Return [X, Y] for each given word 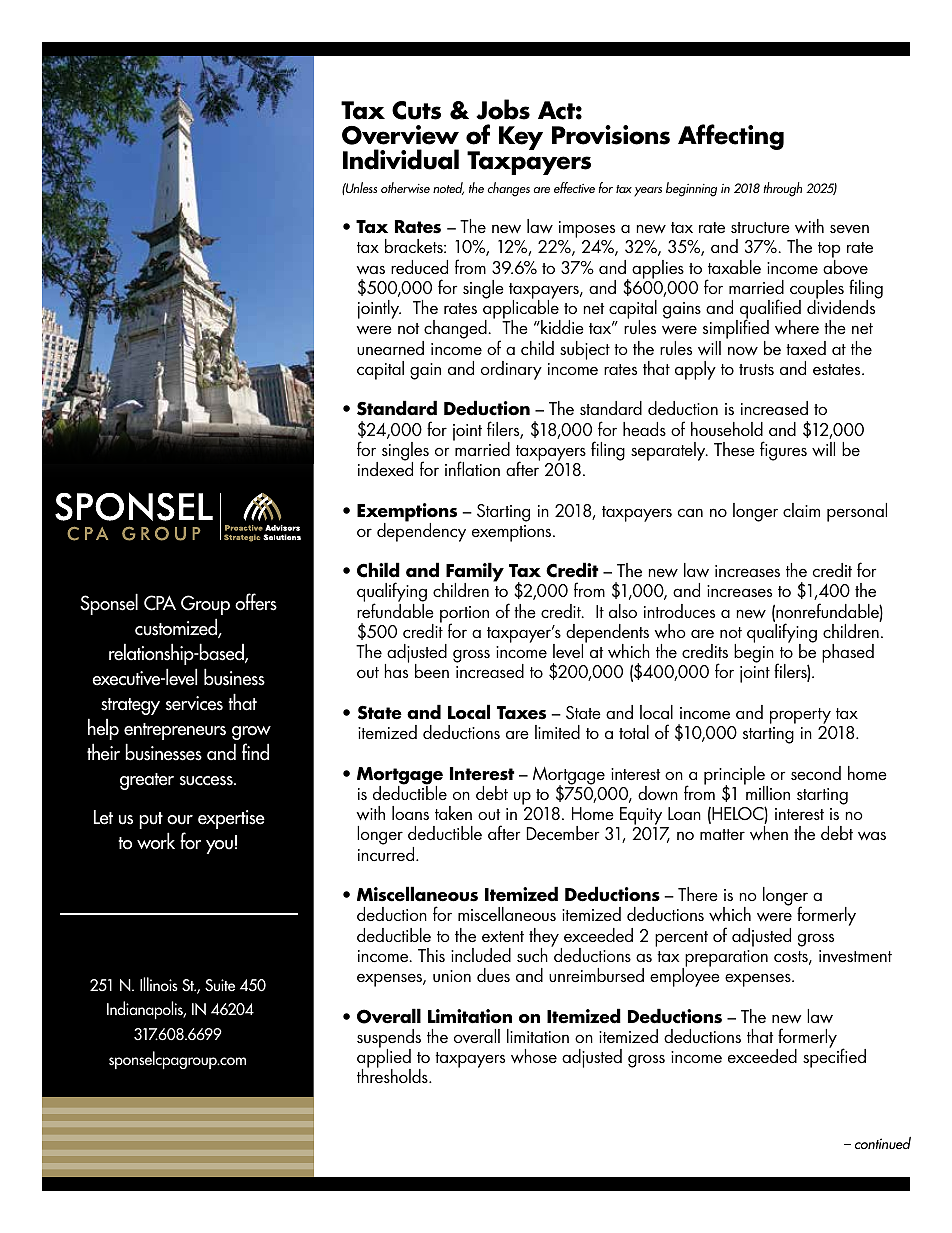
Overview [400, 135]
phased [848, 653]
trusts [756, 369]
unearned [390, 348]
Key [521, 138]
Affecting [731, 137]
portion [464, 615]
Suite [220, 985]
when [769, 833]
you [219, 847]
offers [256, 602]
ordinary [511, 370]
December [563, 833]
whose [534, 1056]
